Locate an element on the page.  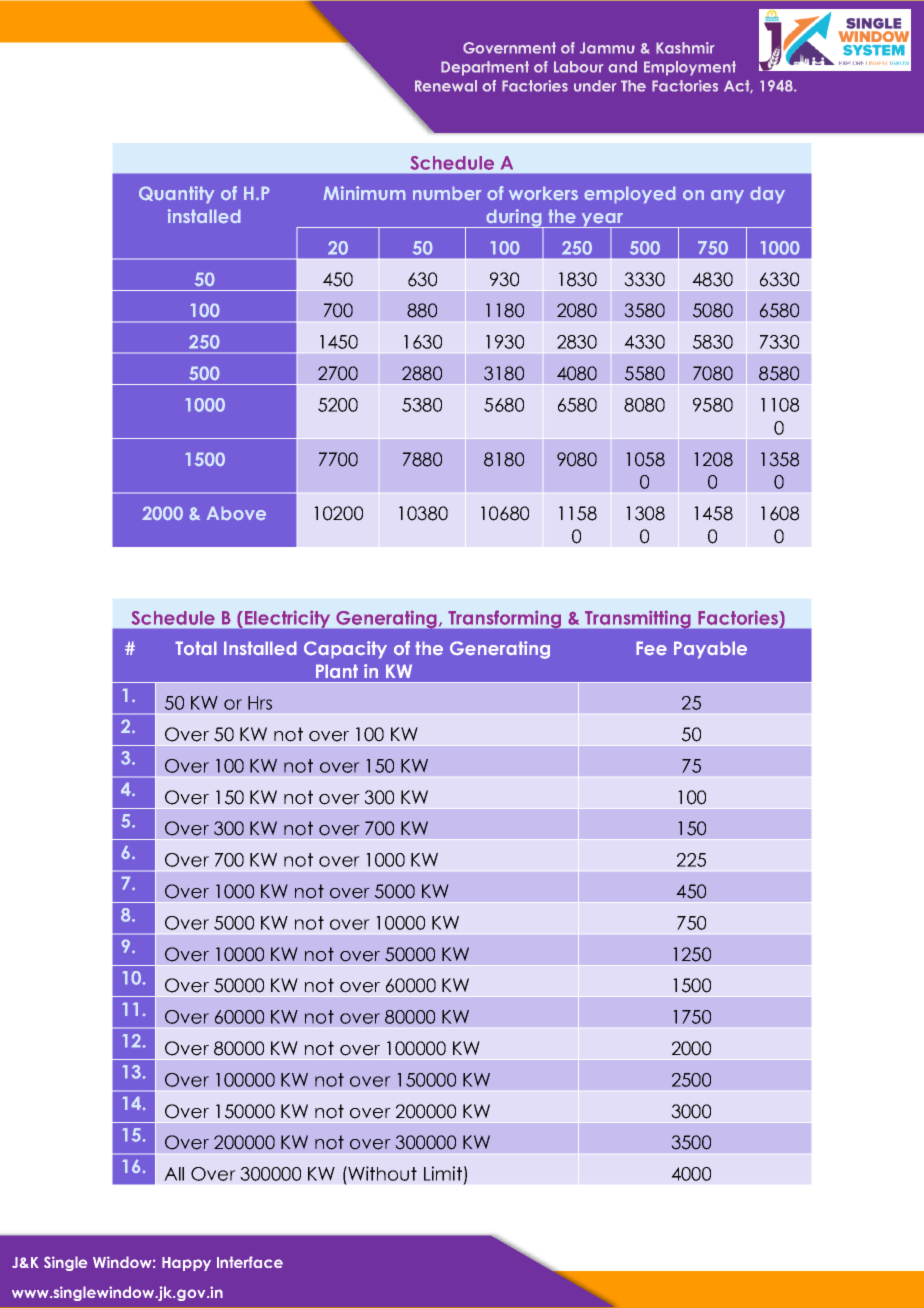
Without is located at coordinates (381, 1173).
